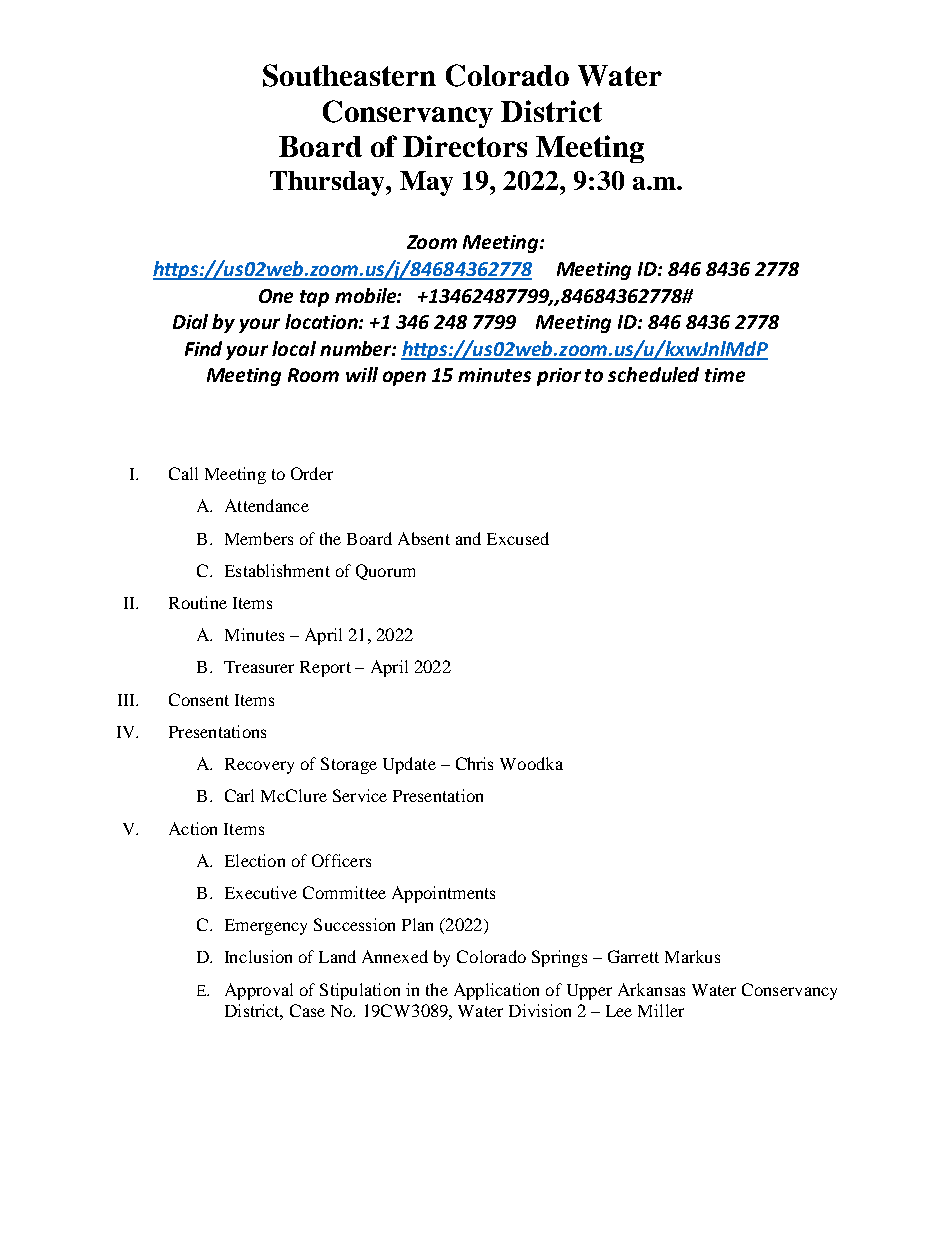 This screenshot has height=1233, width=952. I want to click on Directors, so click(465, 146).
